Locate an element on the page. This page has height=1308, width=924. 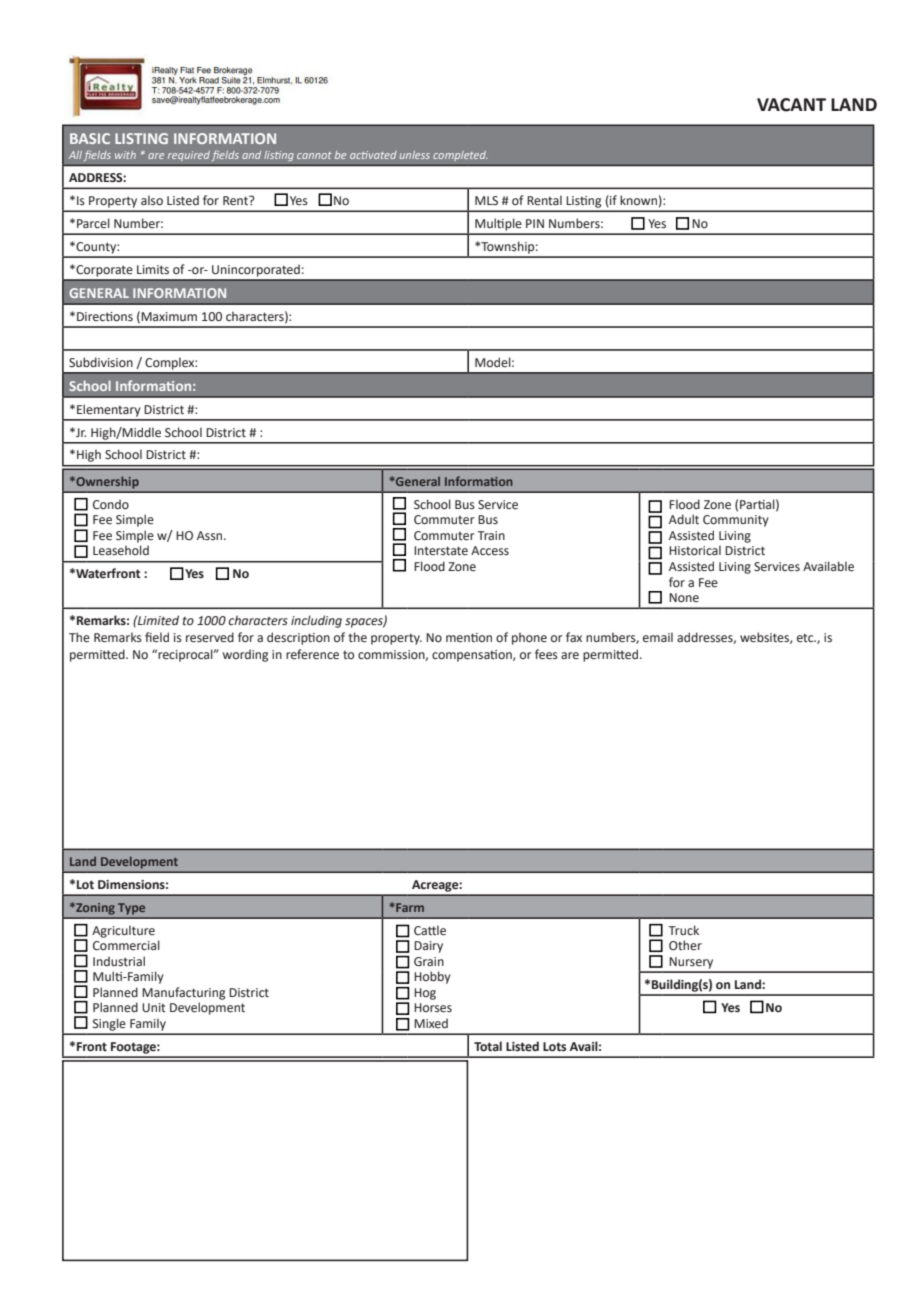
required is located at coordinates (188, 156).
